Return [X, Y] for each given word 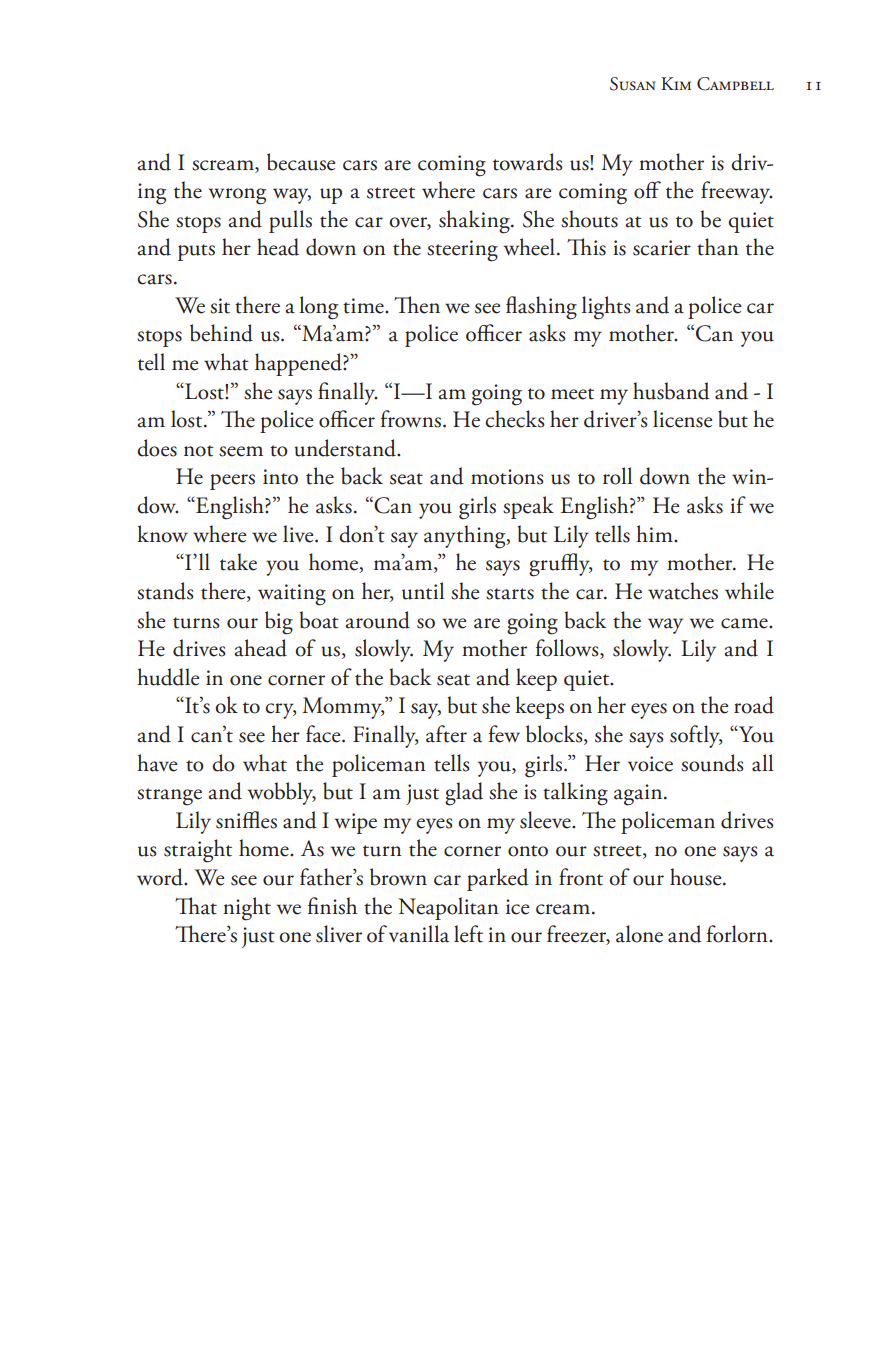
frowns [411, 419]
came [745, 623]
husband [671, 391]
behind [221, 333]
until [423, 591]
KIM [676, 83]
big [279, 623]
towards [528, 162]
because [301, 162]
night [247, 909]
